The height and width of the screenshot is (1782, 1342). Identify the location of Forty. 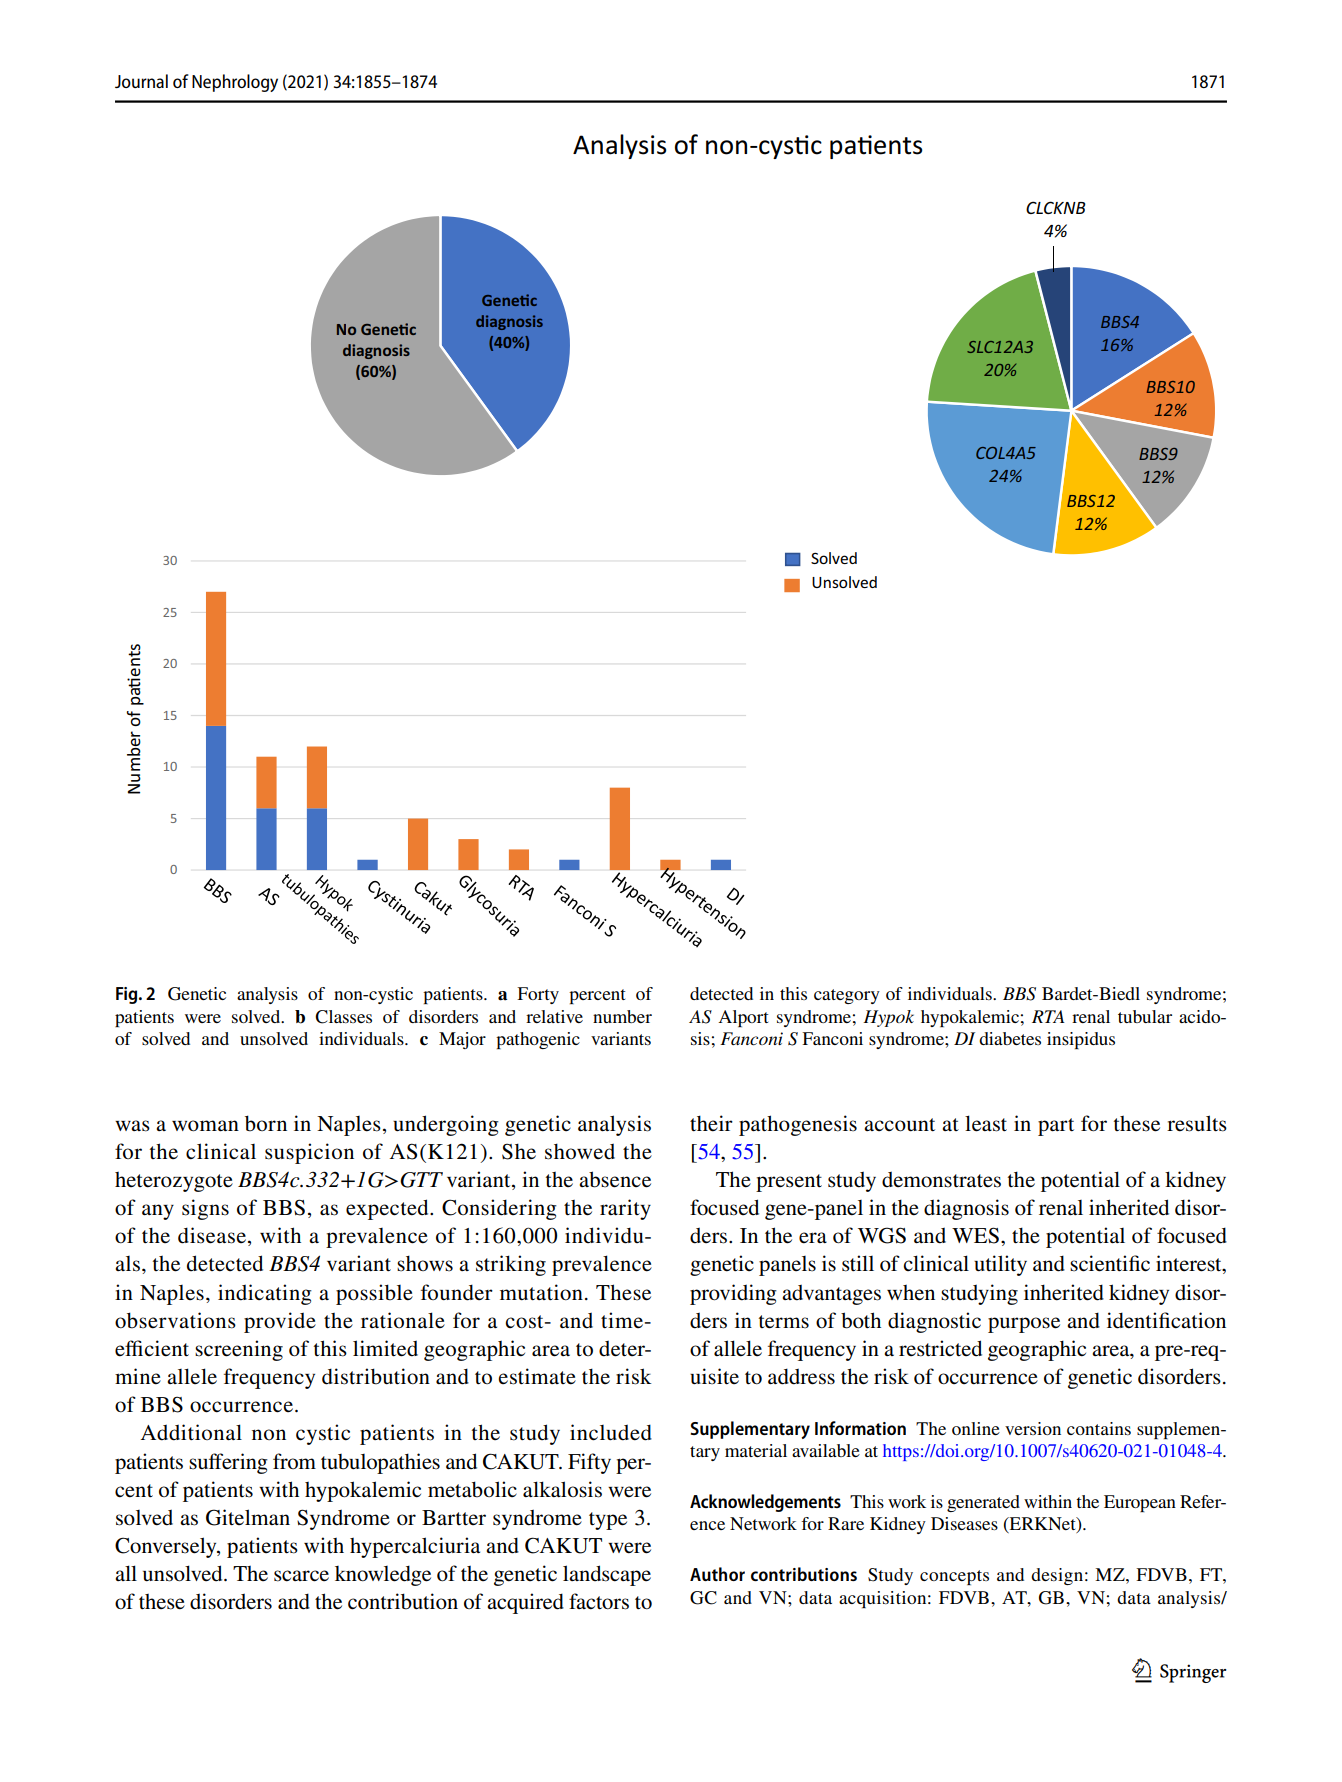
(538, 995).
